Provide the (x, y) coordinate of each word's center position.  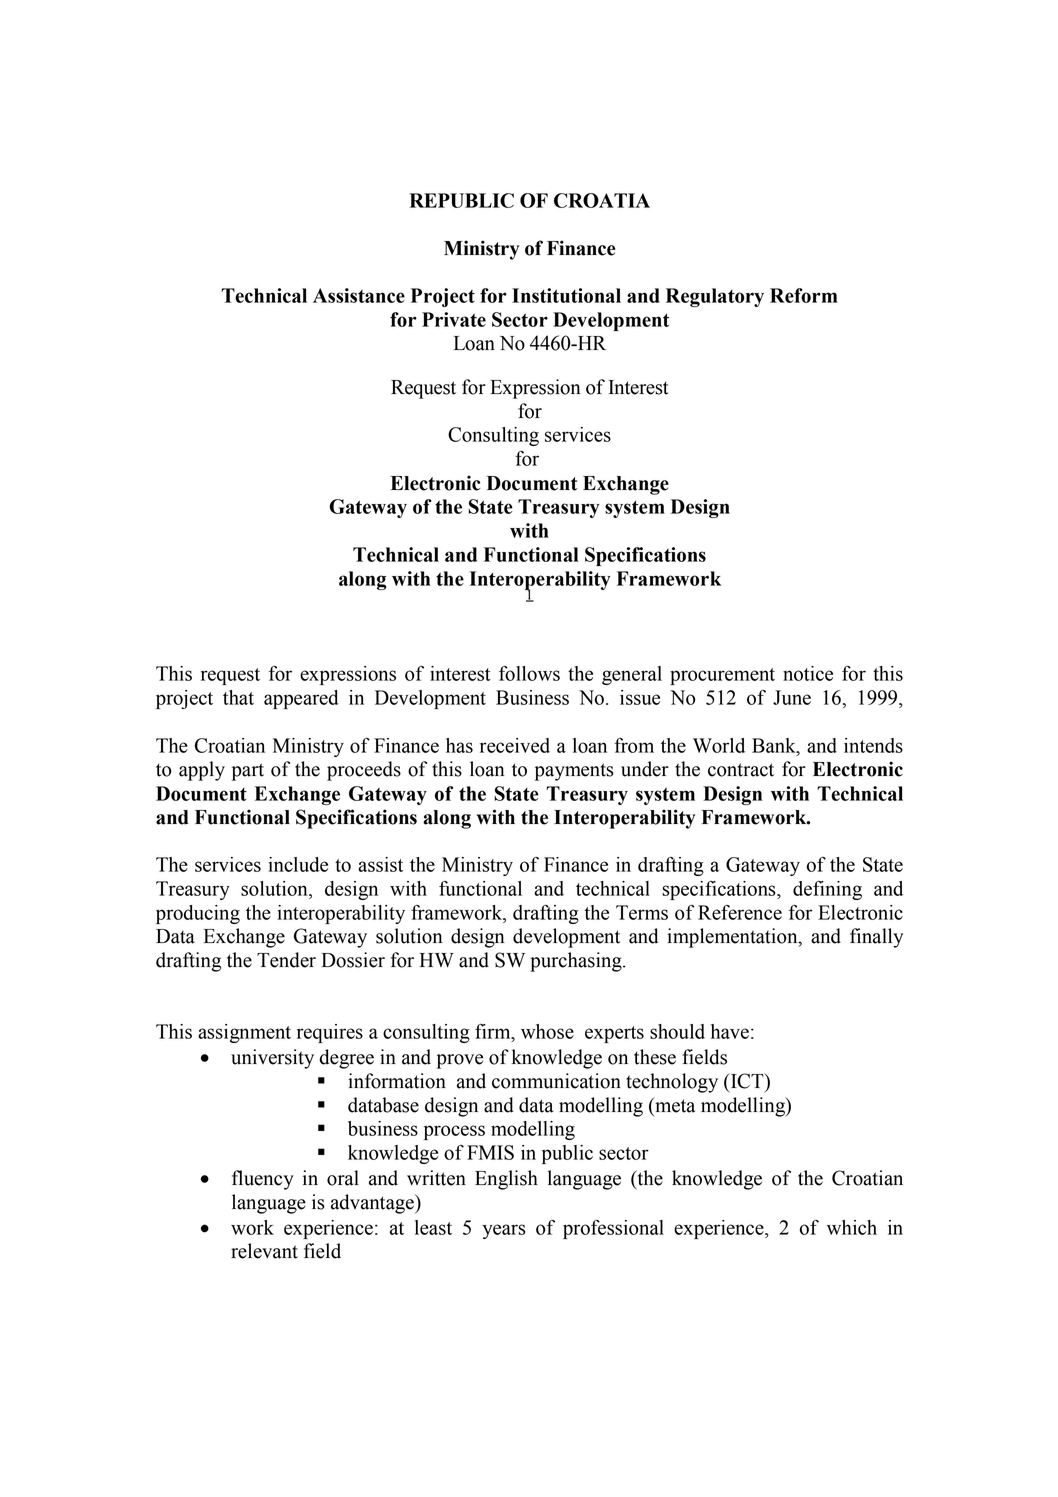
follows (529, 673)
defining (827, 890)
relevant (264, 1251)
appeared (301, 699)
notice (808, 673)
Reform (804, 295)
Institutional (566, 295)
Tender (286, 960)
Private (454, 319)
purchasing (577, 962)
